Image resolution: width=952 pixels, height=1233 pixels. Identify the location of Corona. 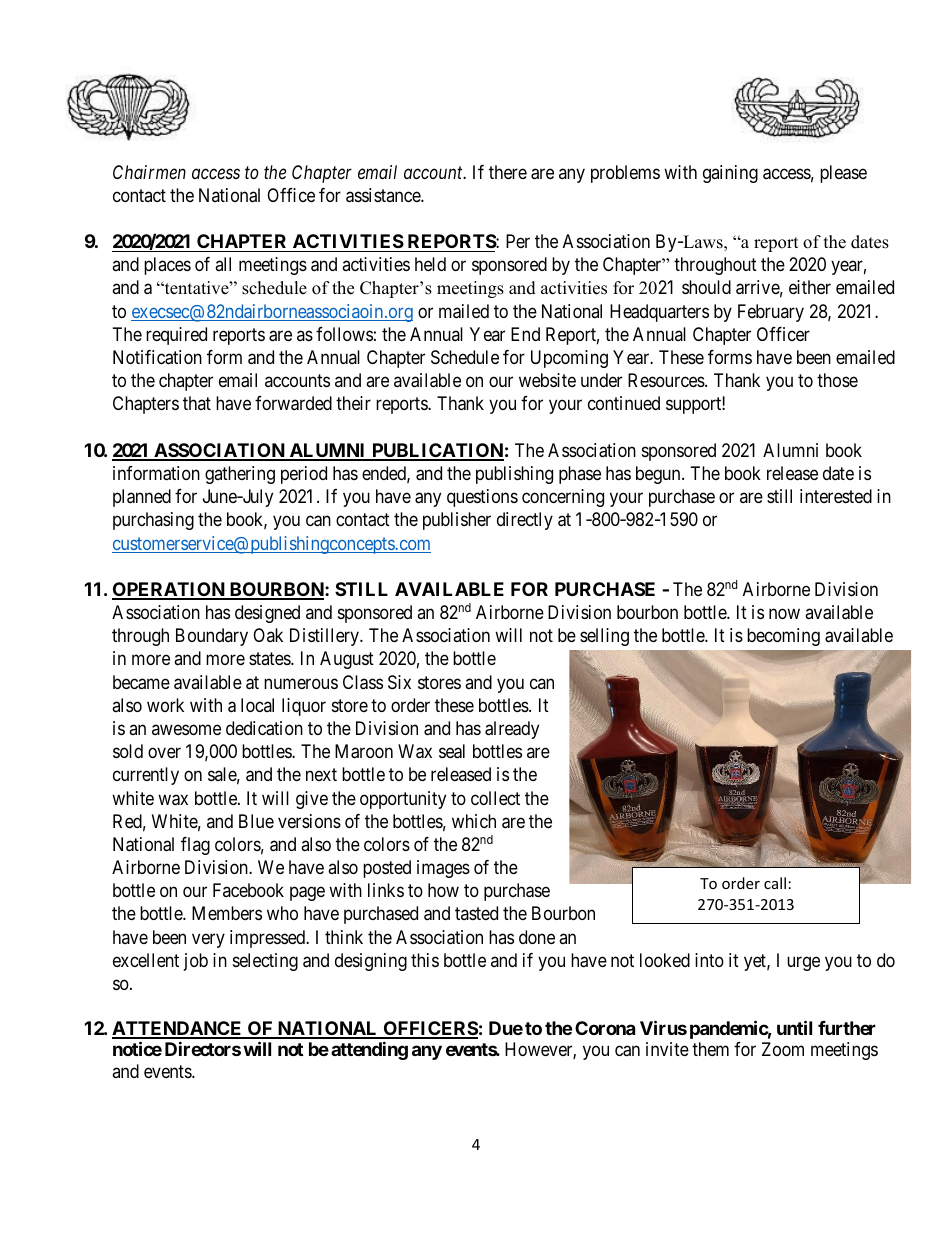
(605, 1028).
